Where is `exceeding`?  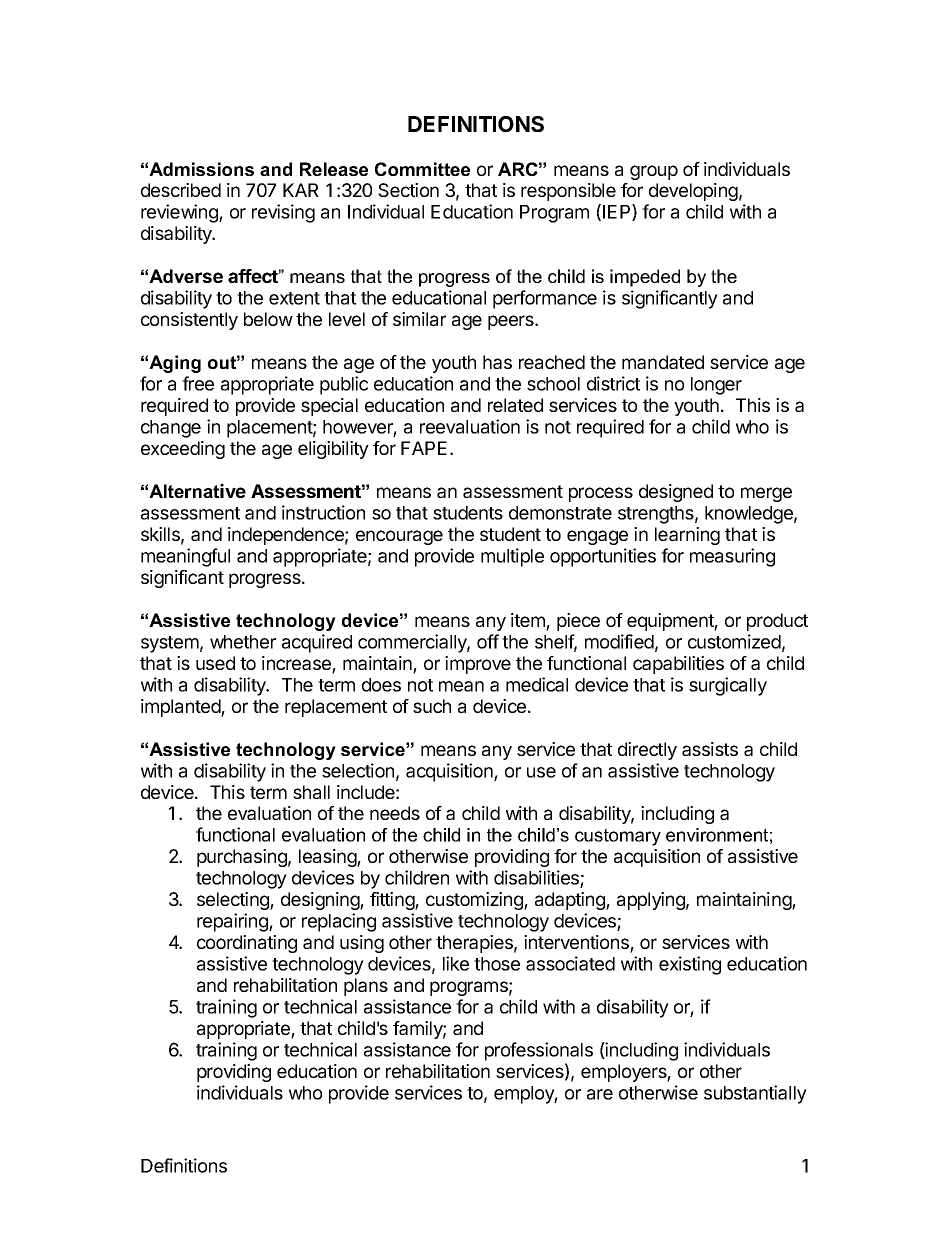 exceeding is located at coordinates (183, 450).
